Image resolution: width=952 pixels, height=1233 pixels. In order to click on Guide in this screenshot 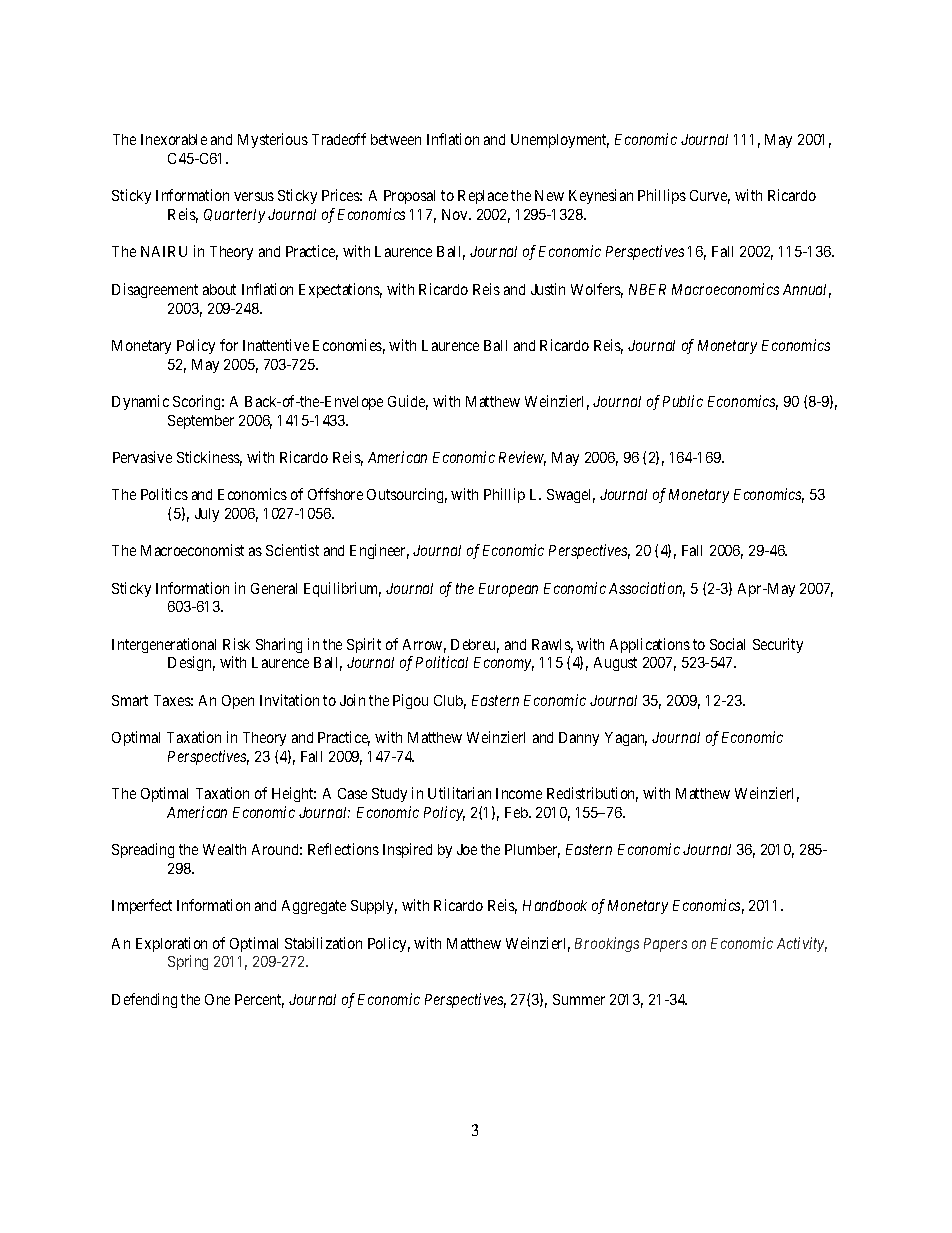, I will do `click(408, 402)`.
